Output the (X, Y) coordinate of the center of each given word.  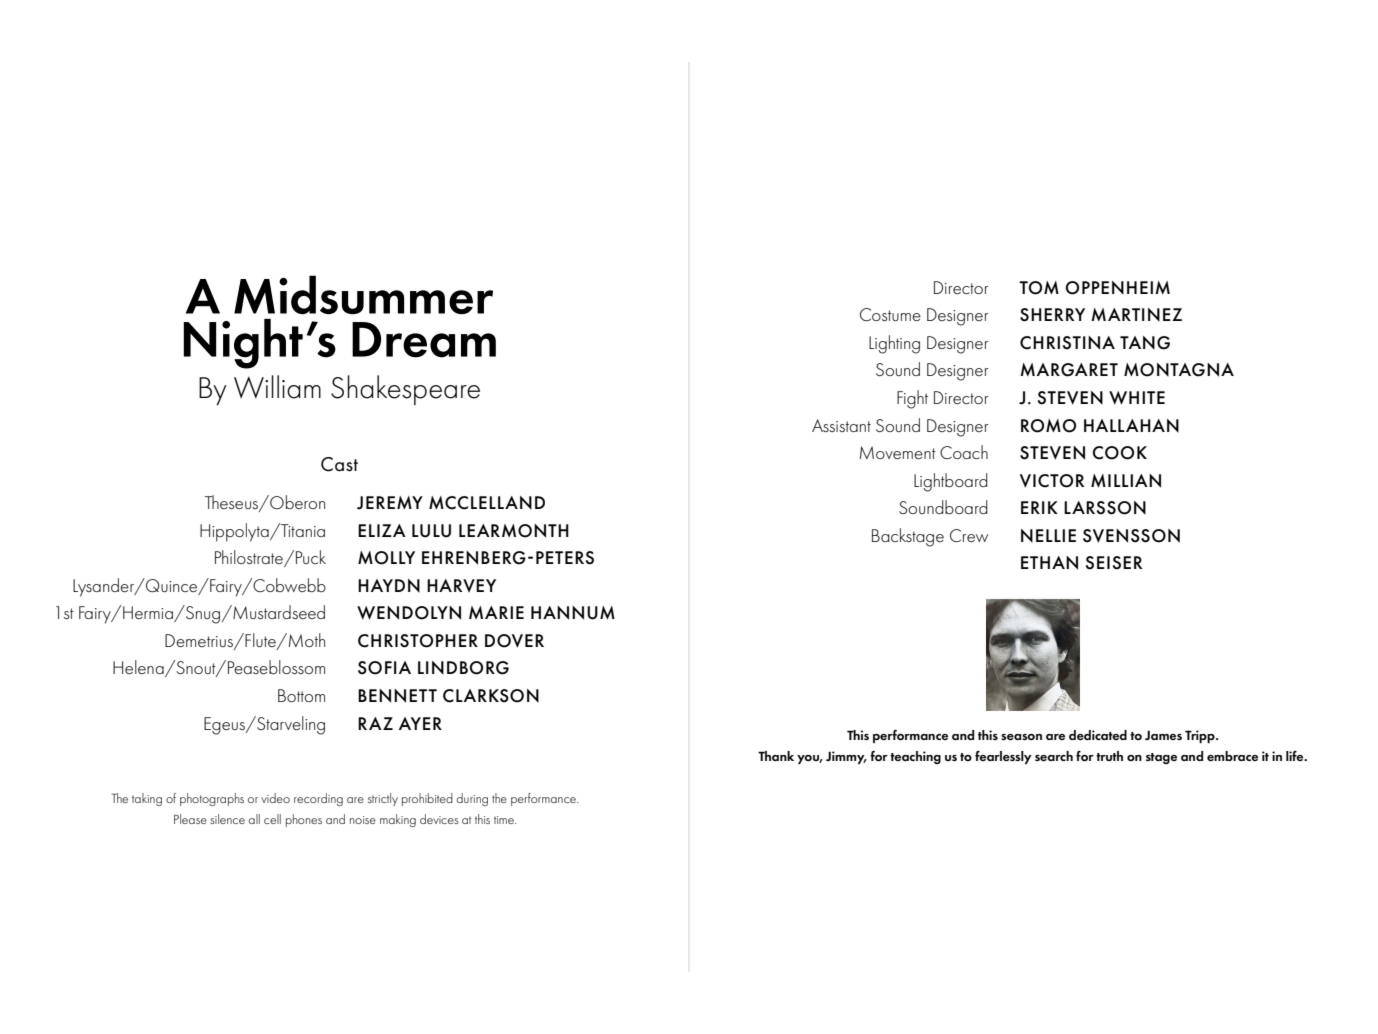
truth (1109, 756)
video (275, 798)
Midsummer (363, 294)
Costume (890, 314)
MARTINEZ (1136, 314)
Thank (776, 756)
